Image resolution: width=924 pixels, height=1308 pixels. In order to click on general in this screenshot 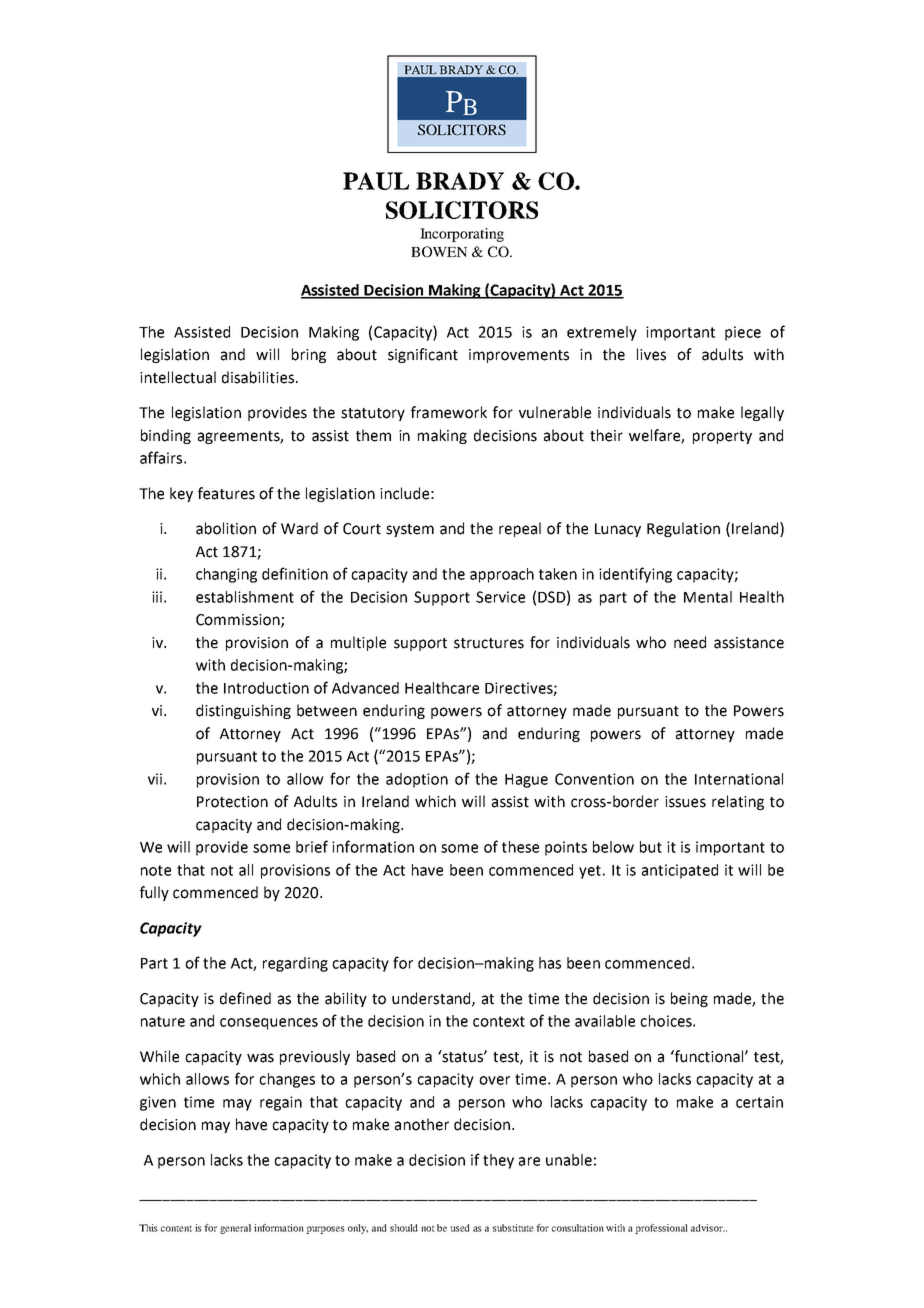, I will do `click(235, 1229)`.
